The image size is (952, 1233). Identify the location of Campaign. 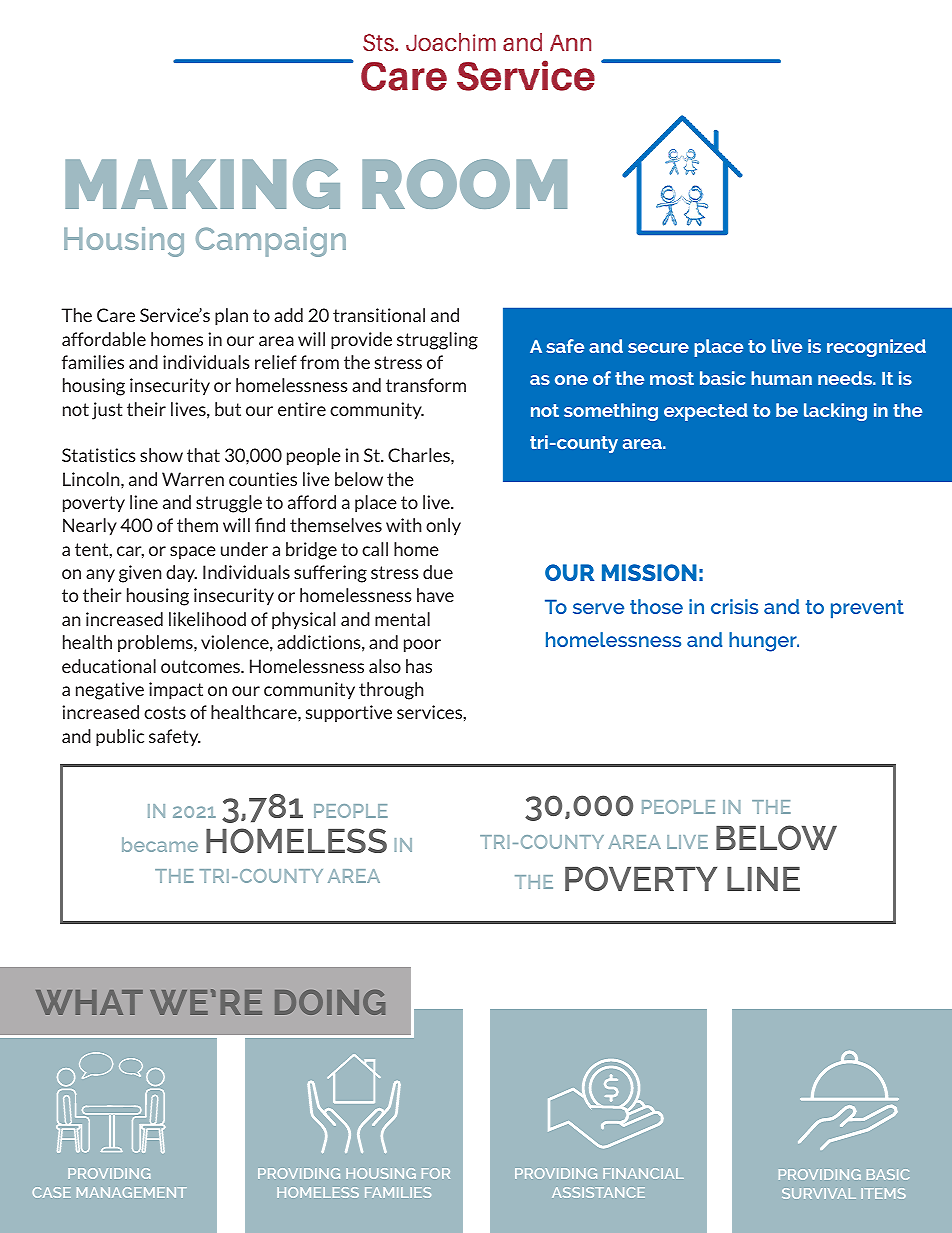
(271, 242).
